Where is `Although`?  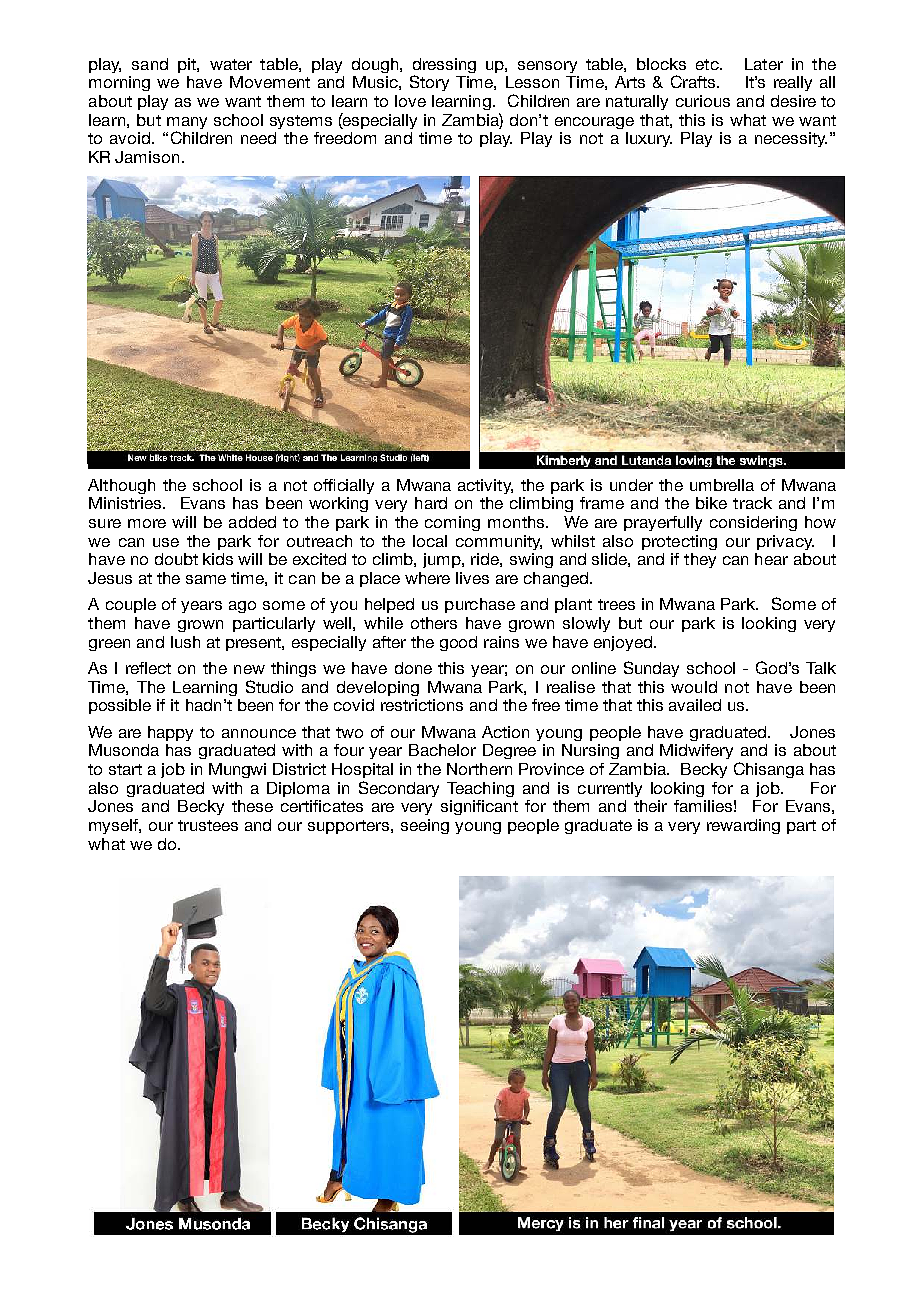 Although is located at coordinates (121, 486).
